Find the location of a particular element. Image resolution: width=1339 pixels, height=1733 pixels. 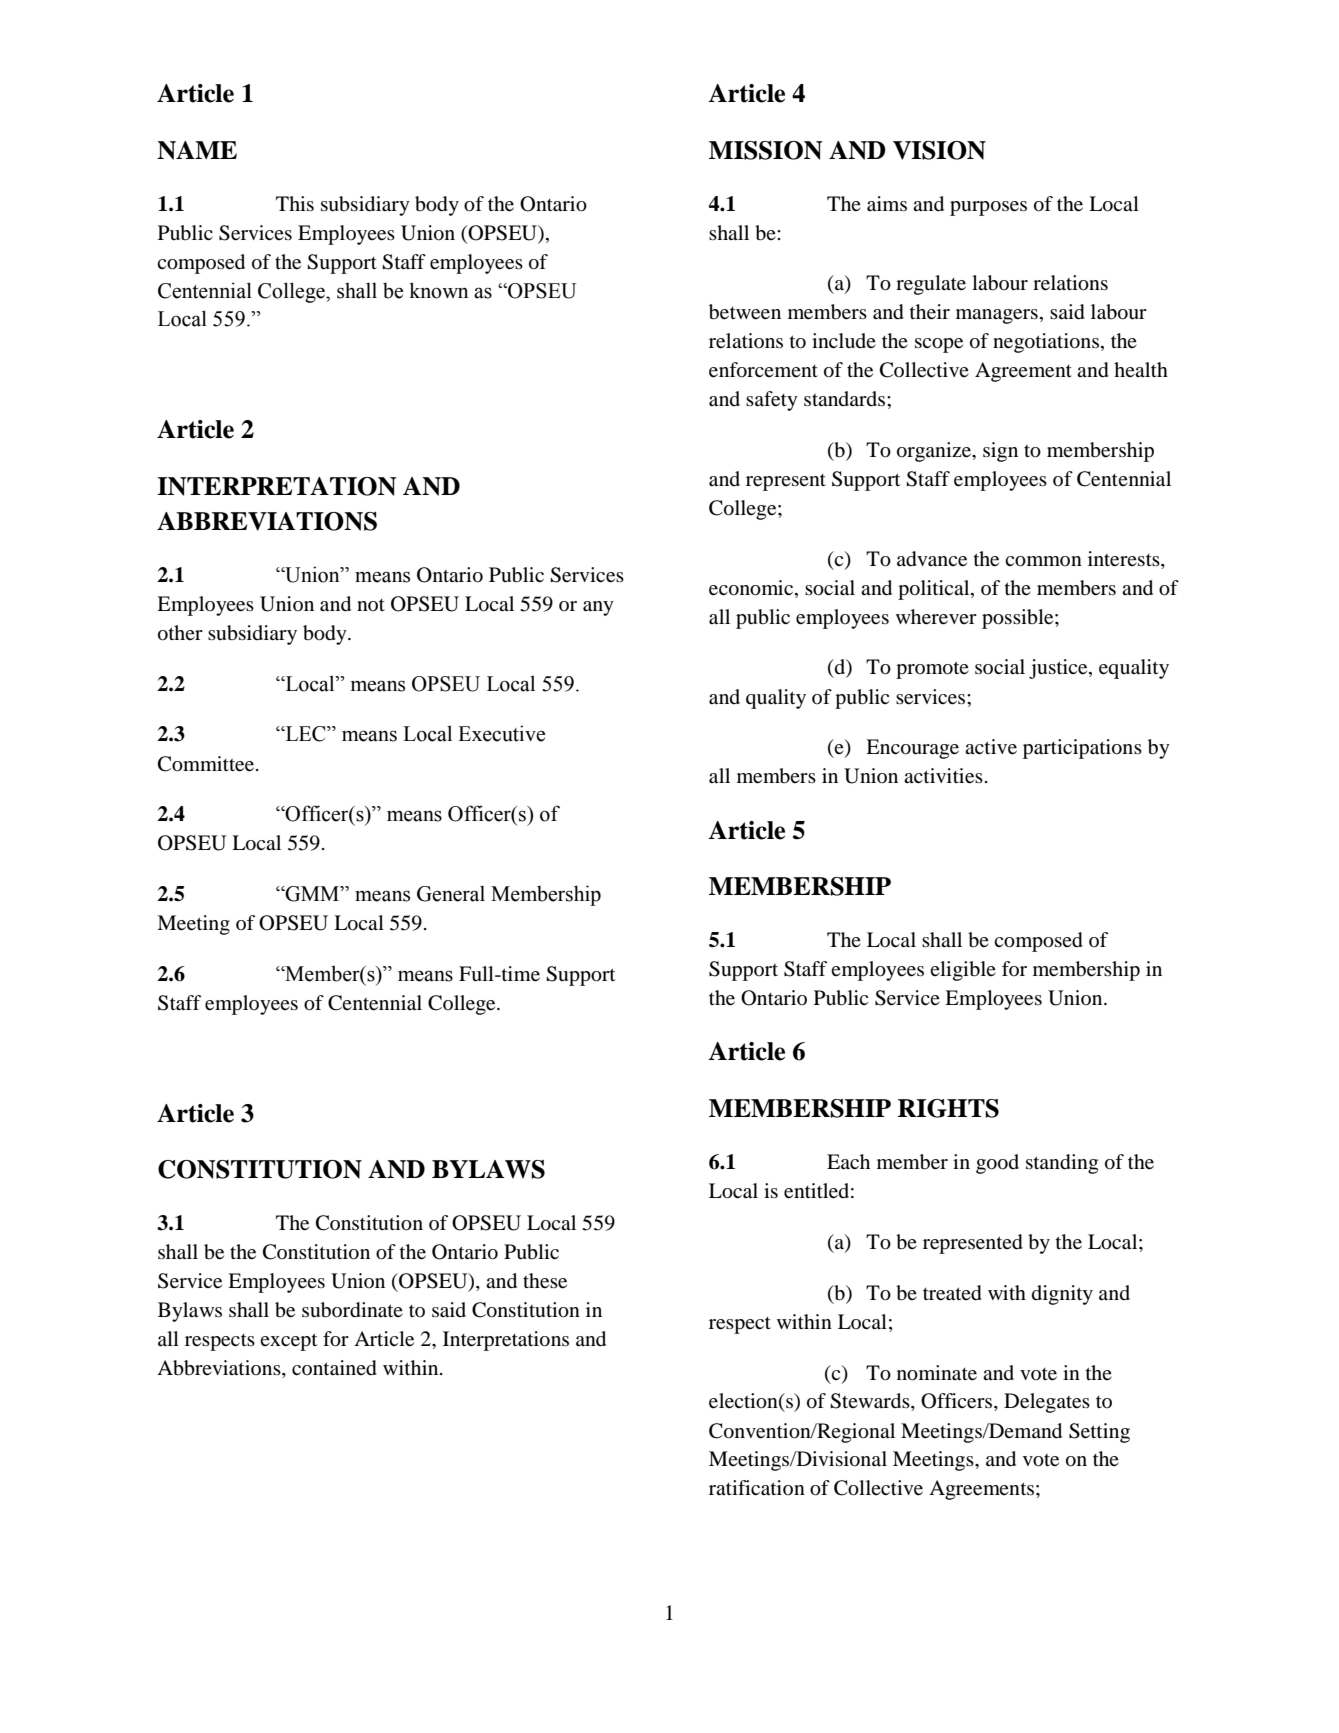

ratification is located at coordinates (757, 1488).
